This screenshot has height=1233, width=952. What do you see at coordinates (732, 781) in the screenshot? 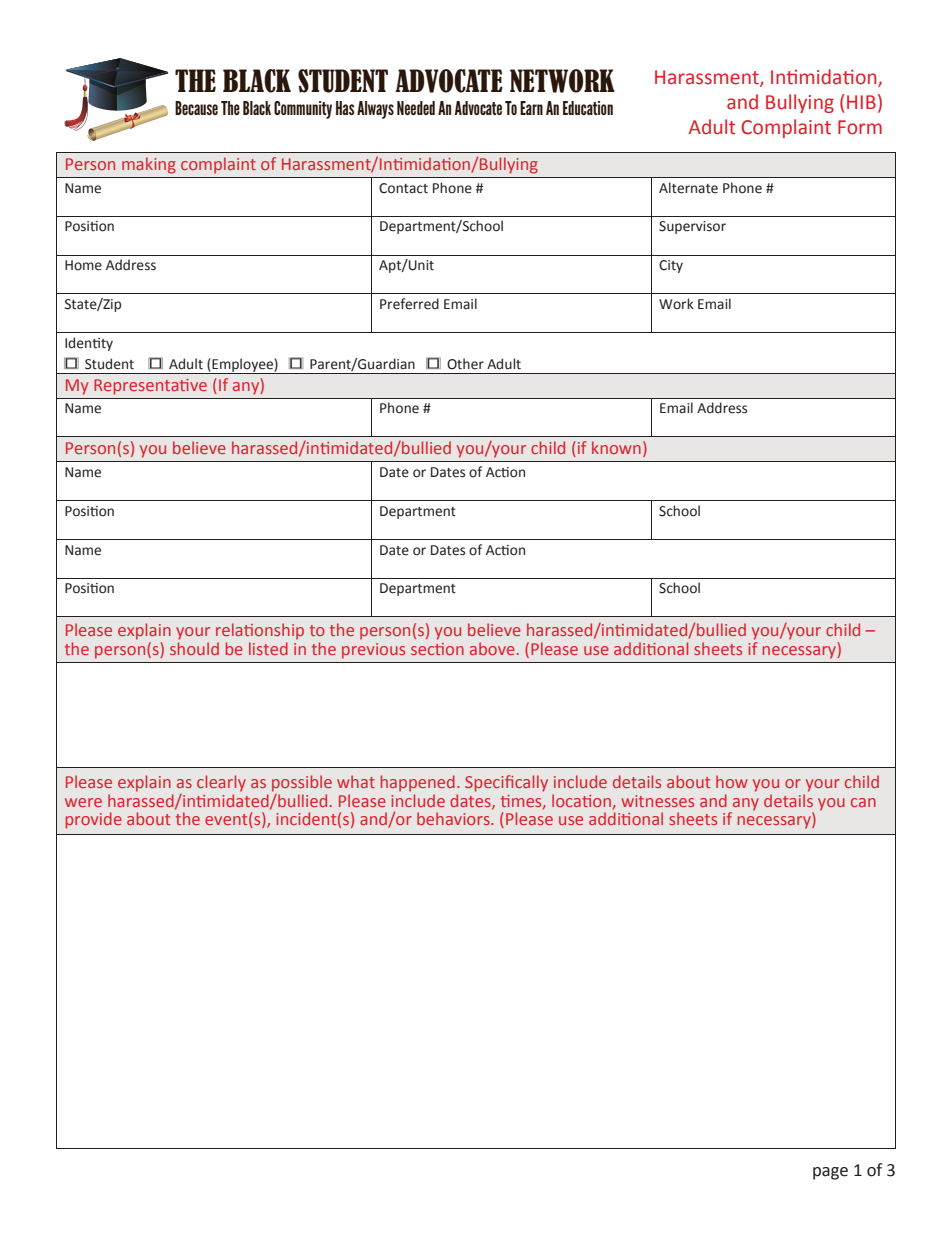
I see `how` at bounding box center [732, 781].
